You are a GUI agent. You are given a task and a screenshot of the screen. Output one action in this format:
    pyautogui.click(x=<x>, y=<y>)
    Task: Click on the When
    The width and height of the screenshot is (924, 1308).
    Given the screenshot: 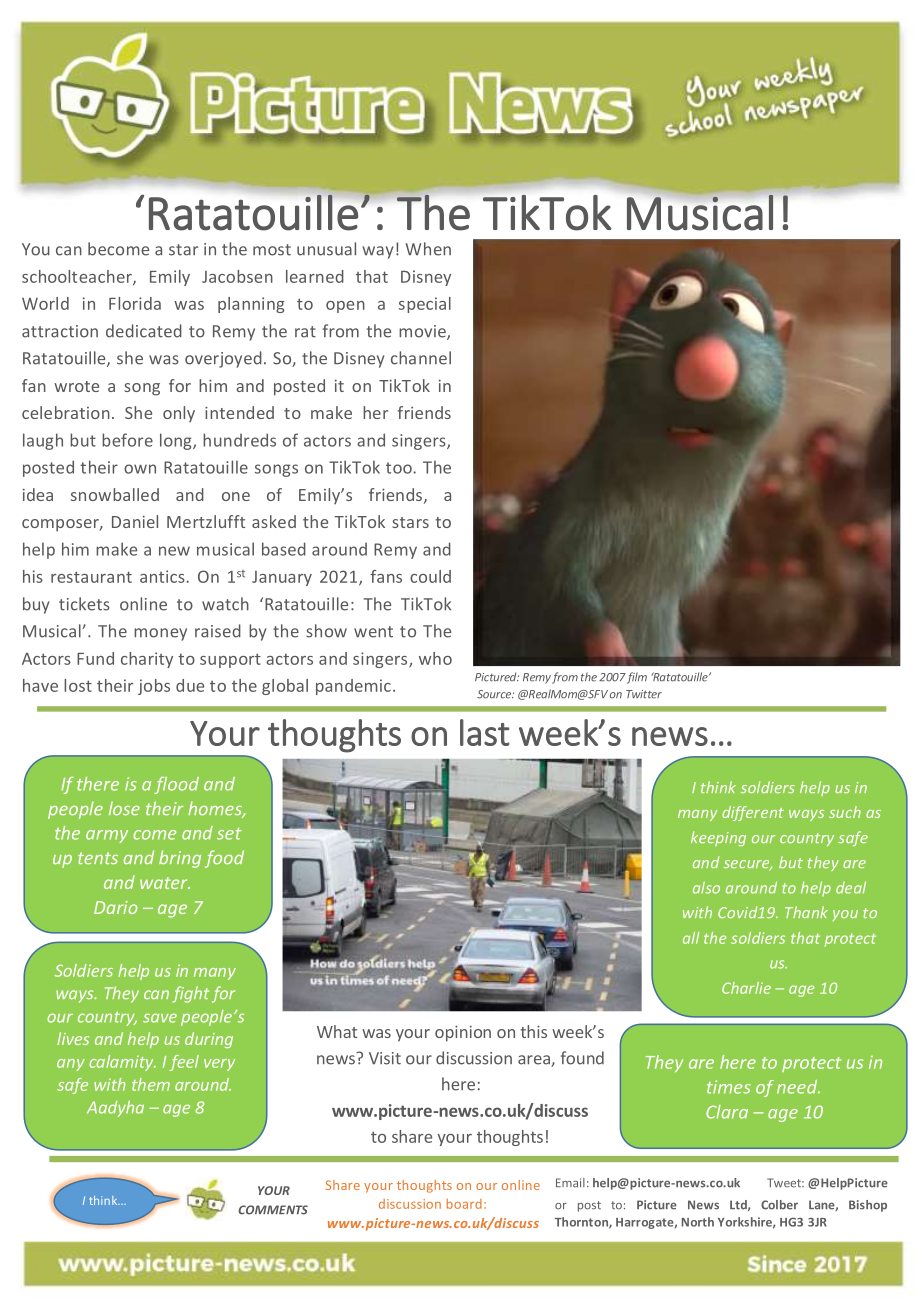 What is the action you would take?
    pyautogui.click(x=428, y=249)
